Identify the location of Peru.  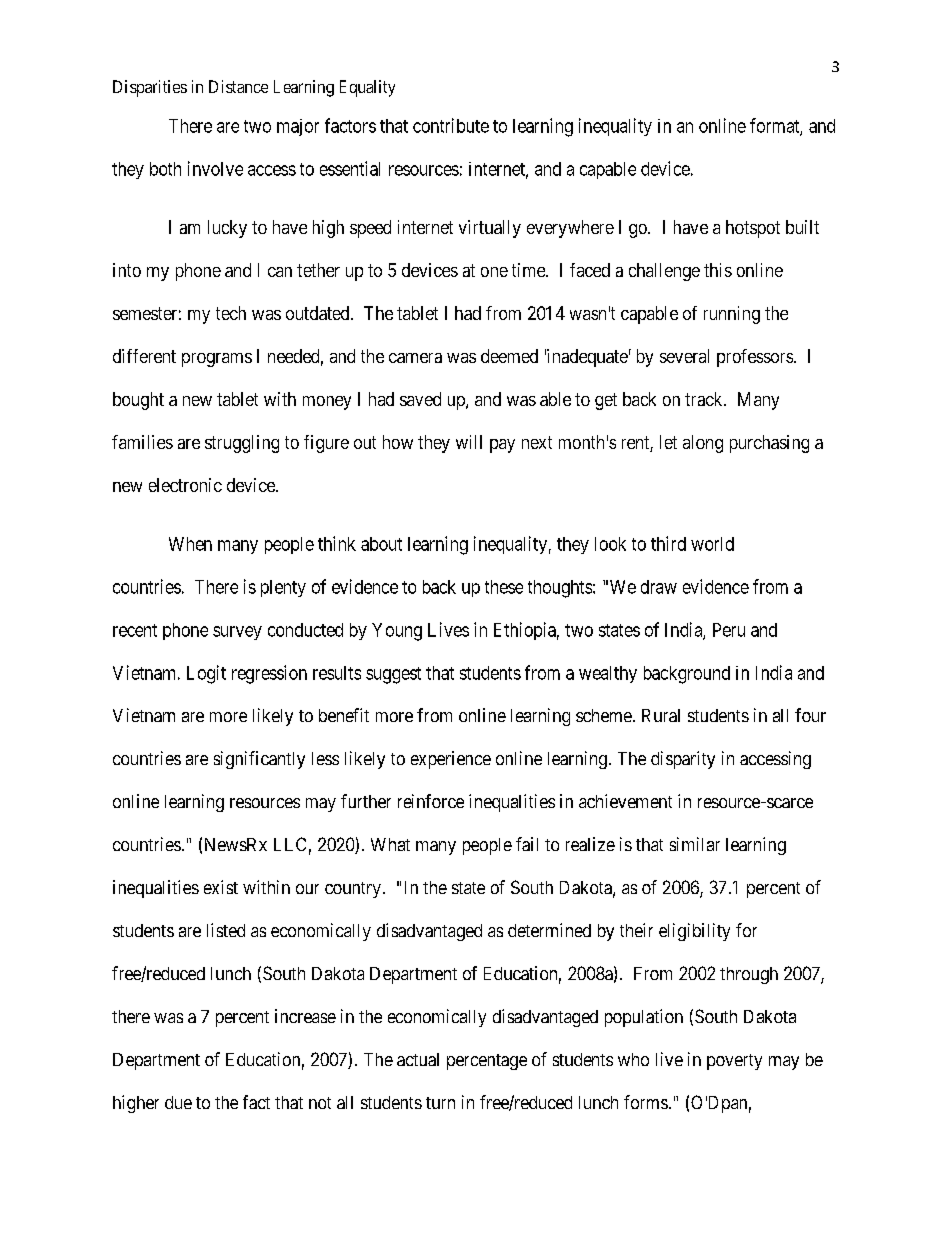
(729, 630).
